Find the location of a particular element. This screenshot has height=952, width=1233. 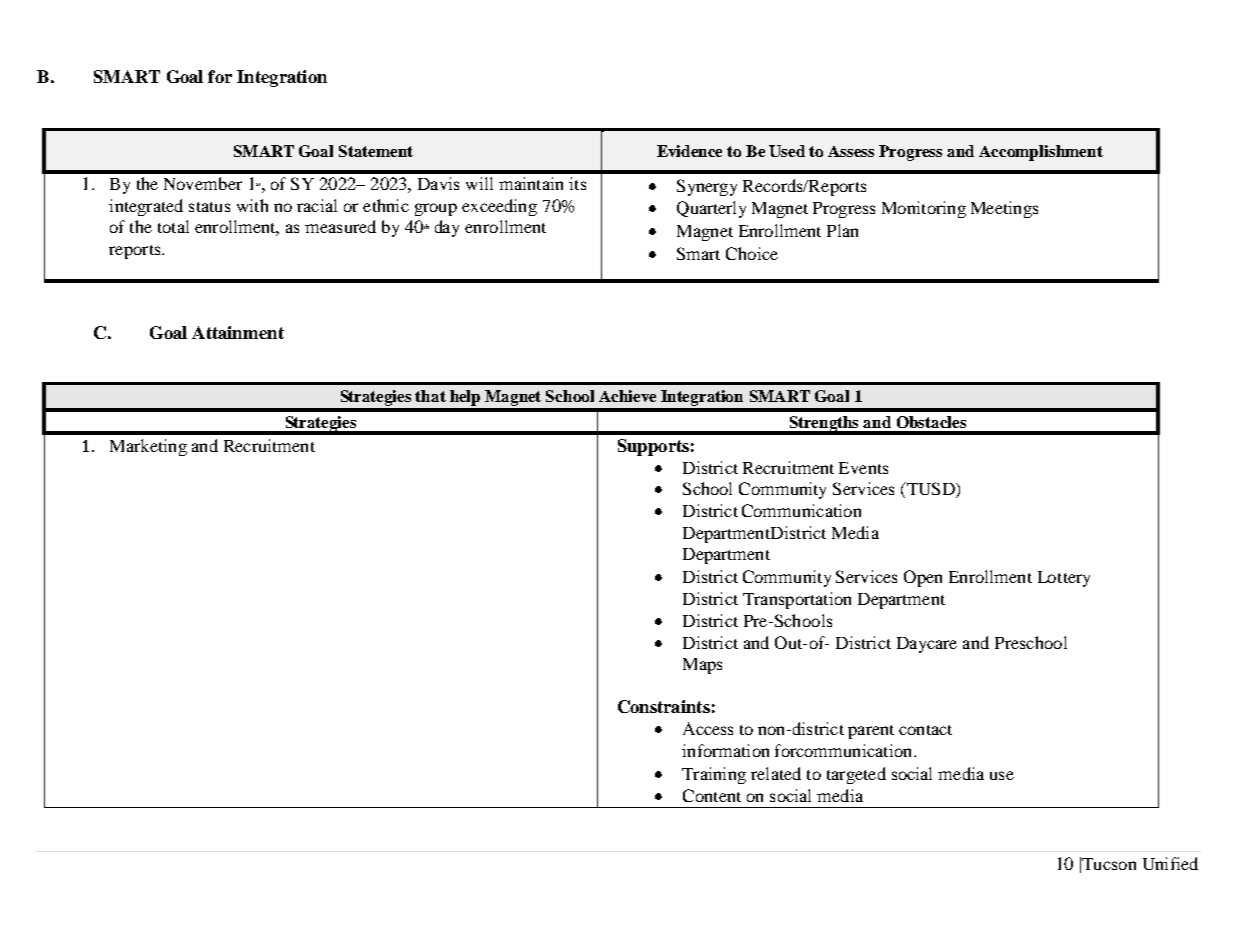

Synergy is located at coordinates (707, 187).
